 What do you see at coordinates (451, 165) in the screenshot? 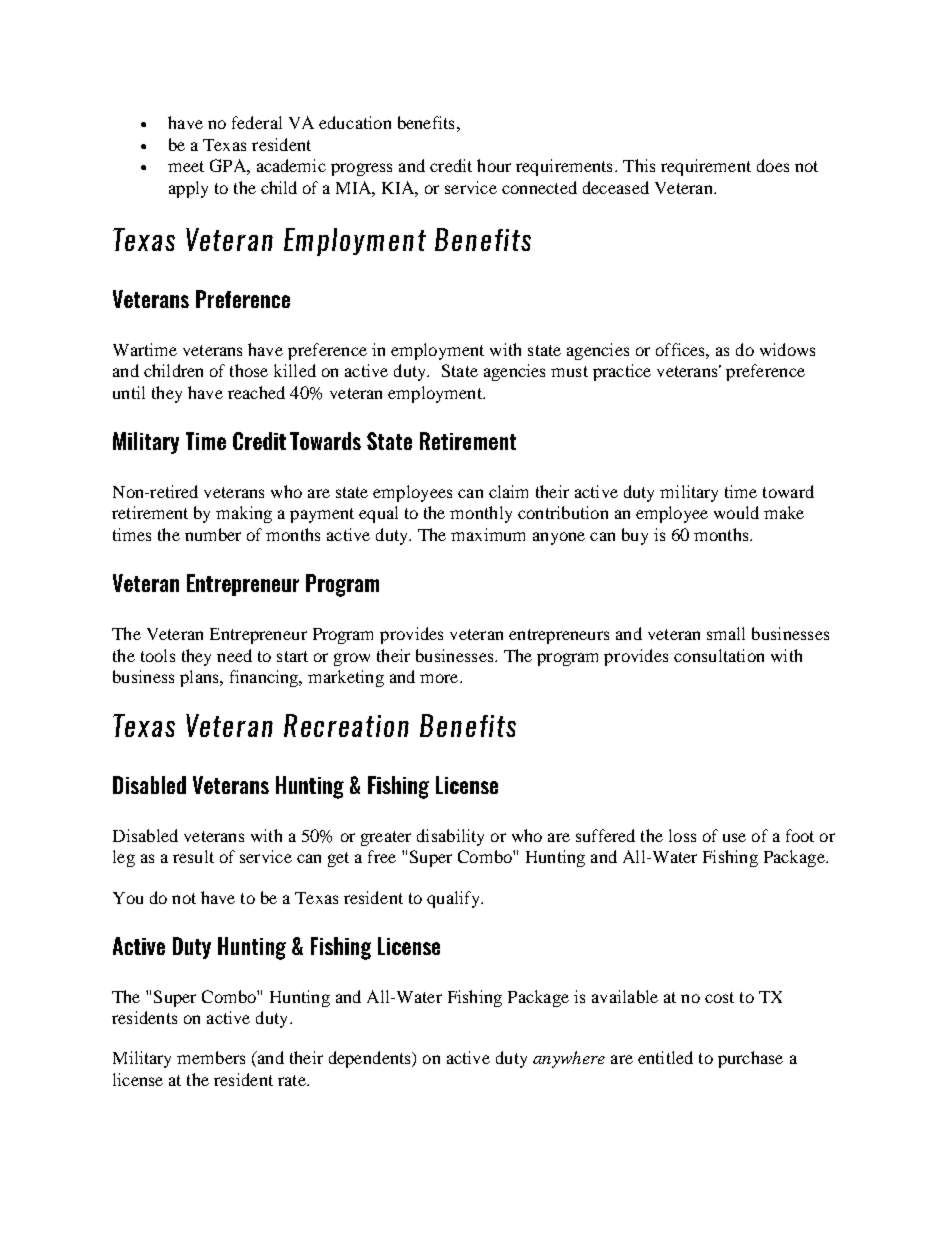
I see `credit` at bounding box center [451, 165].
